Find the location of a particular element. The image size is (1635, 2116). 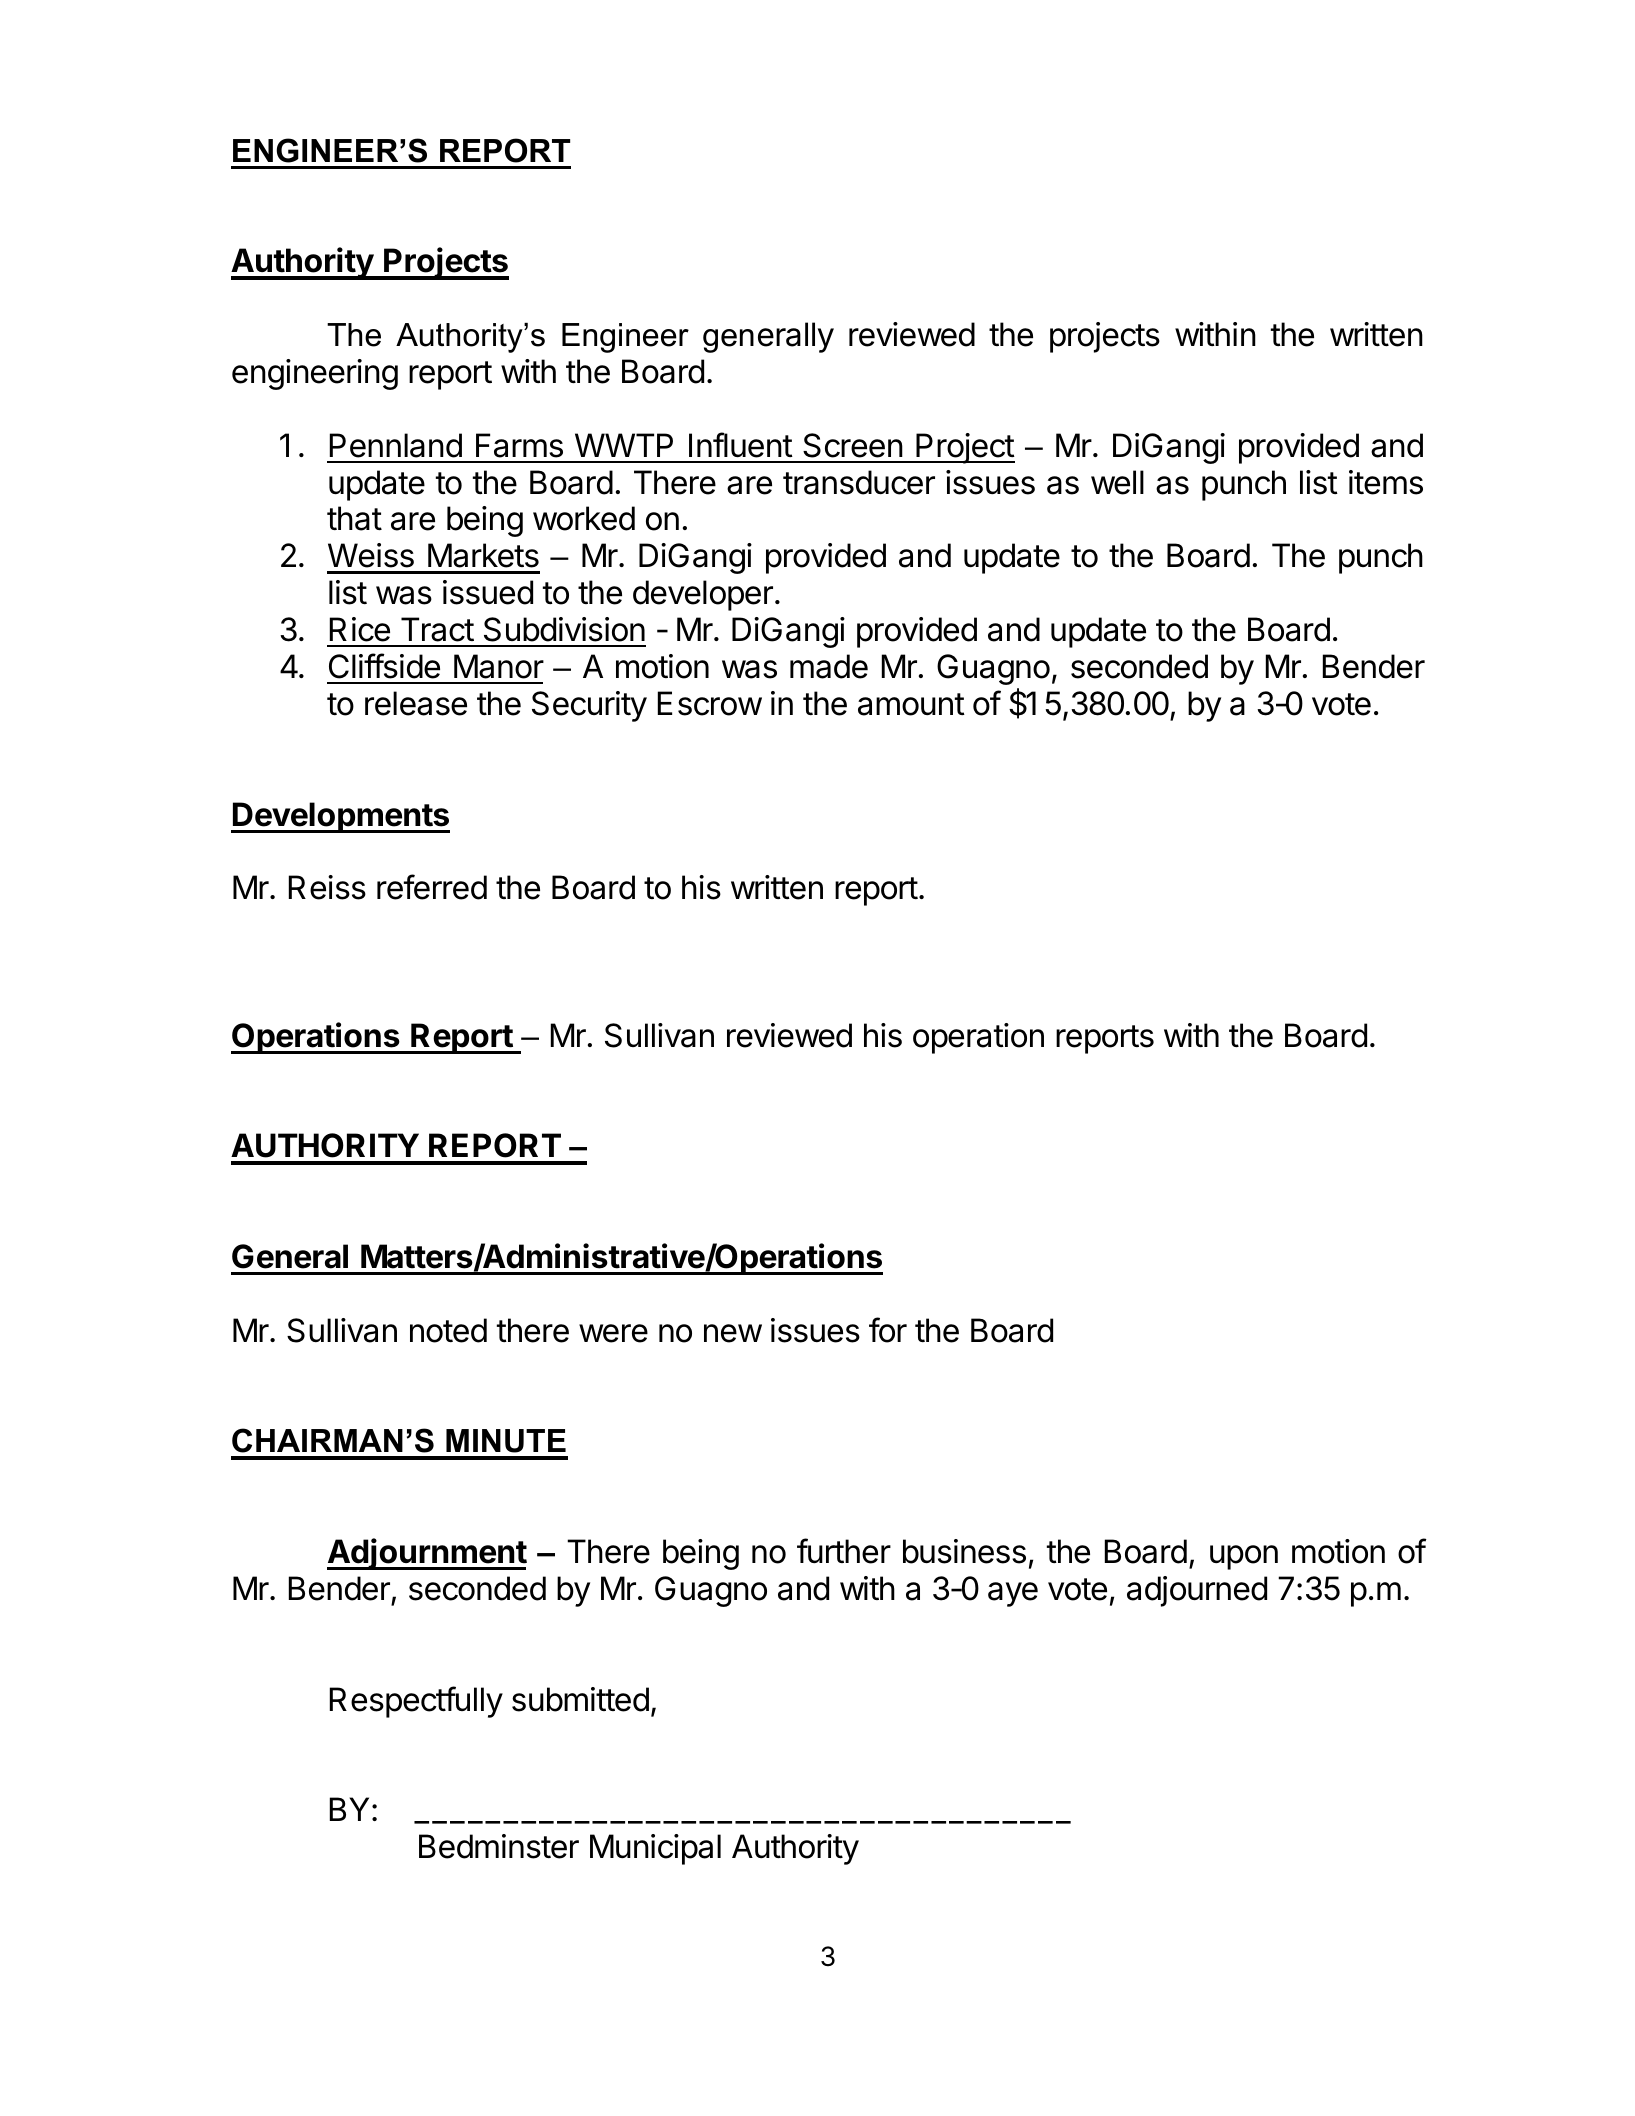

transducer is located at coordinates (859, 482).
